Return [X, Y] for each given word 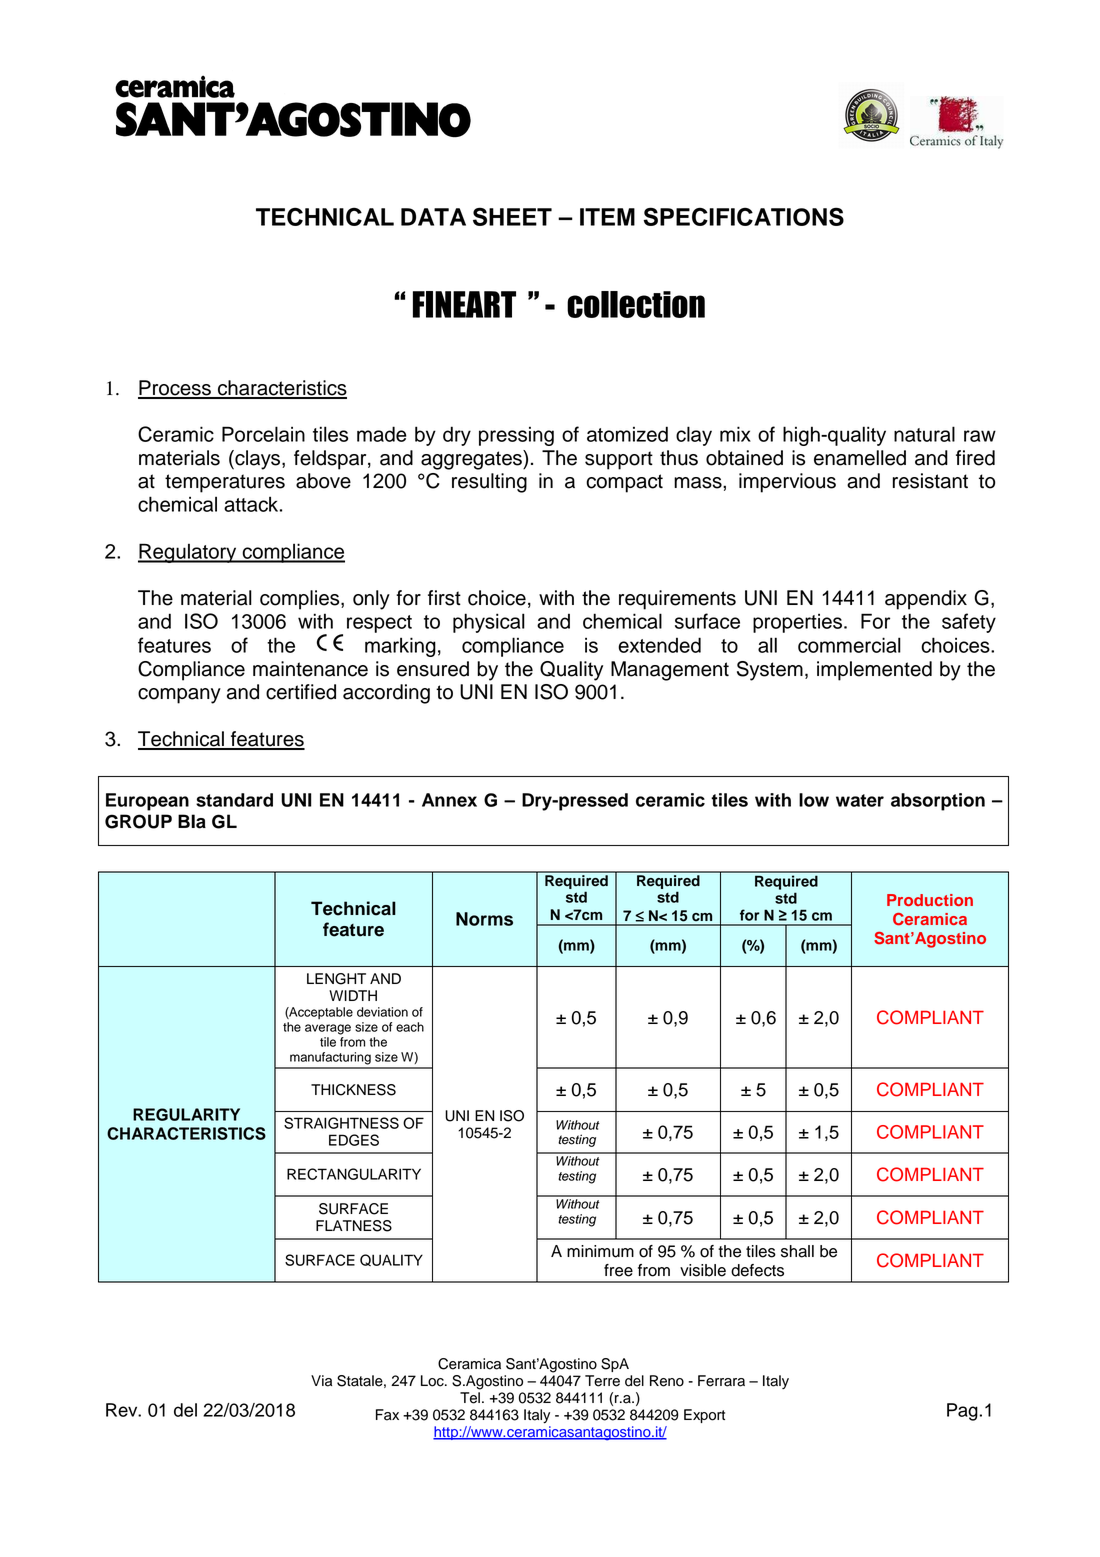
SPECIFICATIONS [743, 216]
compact [624, 483]
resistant [930, 481]
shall [797, 1251]
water [860, 800]
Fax [387, 1415]
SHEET [512, 216]
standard [234, 800]
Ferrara [721, 1381]
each [410, 1027]
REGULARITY [186, 1114]
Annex [449, 800]
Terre [602, 1381]
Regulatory [188, 553]
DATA [433, 217]
